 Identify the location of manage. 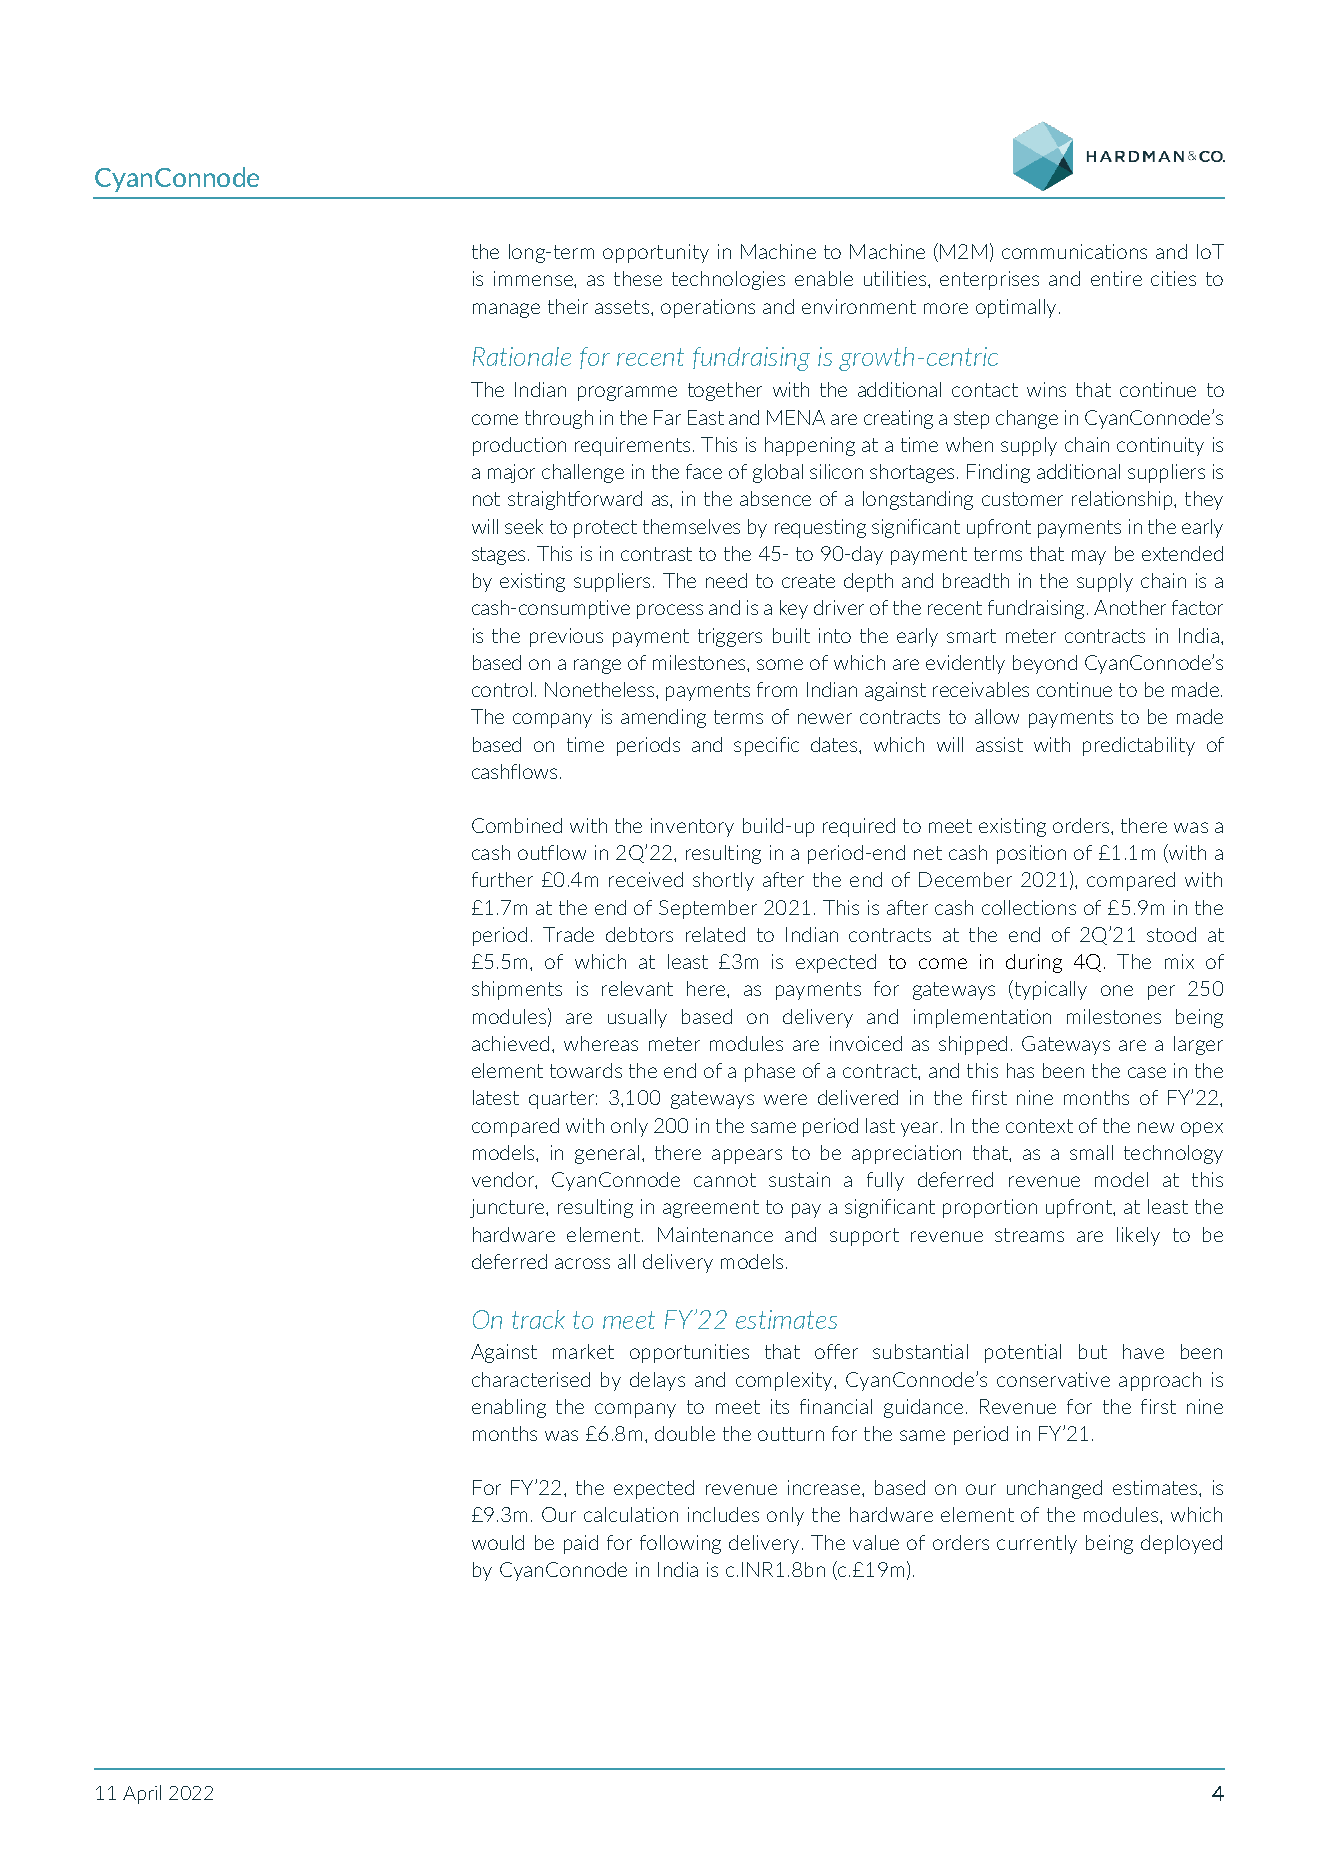
(506, 310).
